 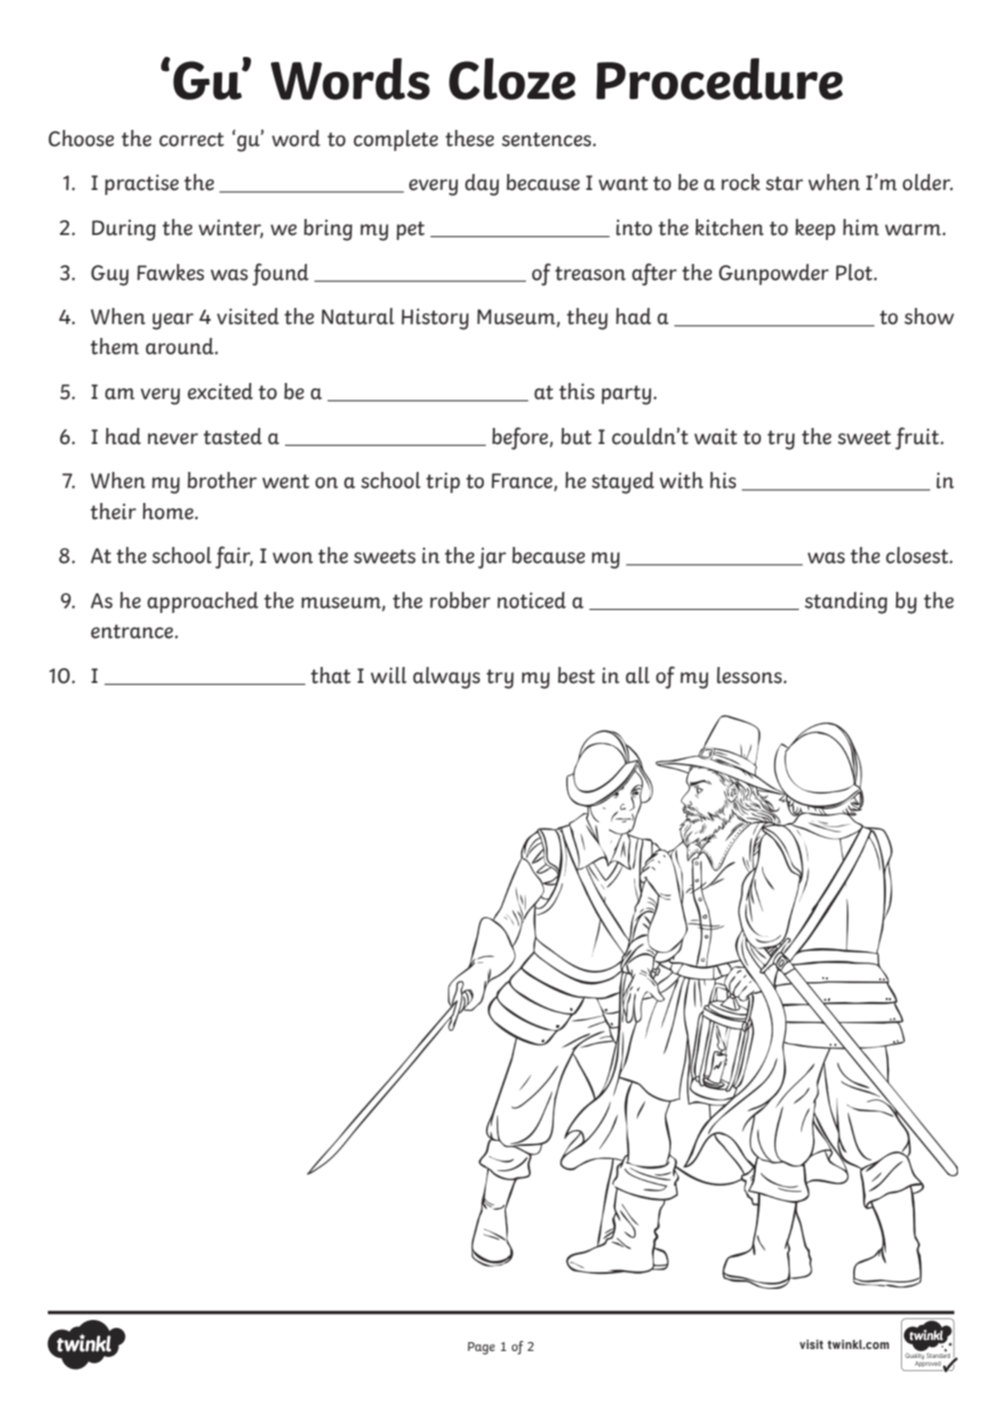 I want to click on these, so click(x=469, y=138).
